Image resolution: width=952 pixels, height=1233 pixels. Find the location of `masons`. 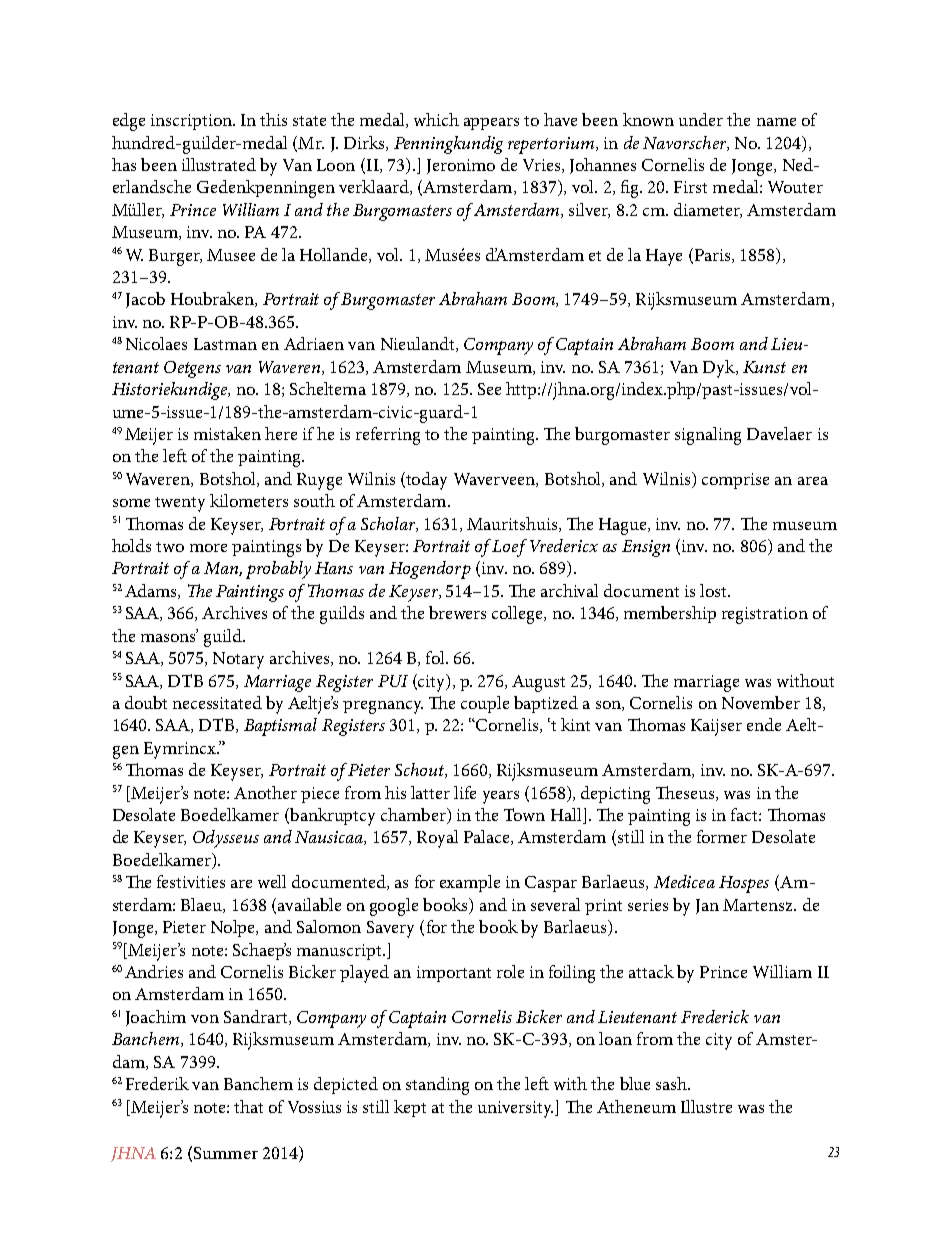

masons is located at coordinates (169, 636).
